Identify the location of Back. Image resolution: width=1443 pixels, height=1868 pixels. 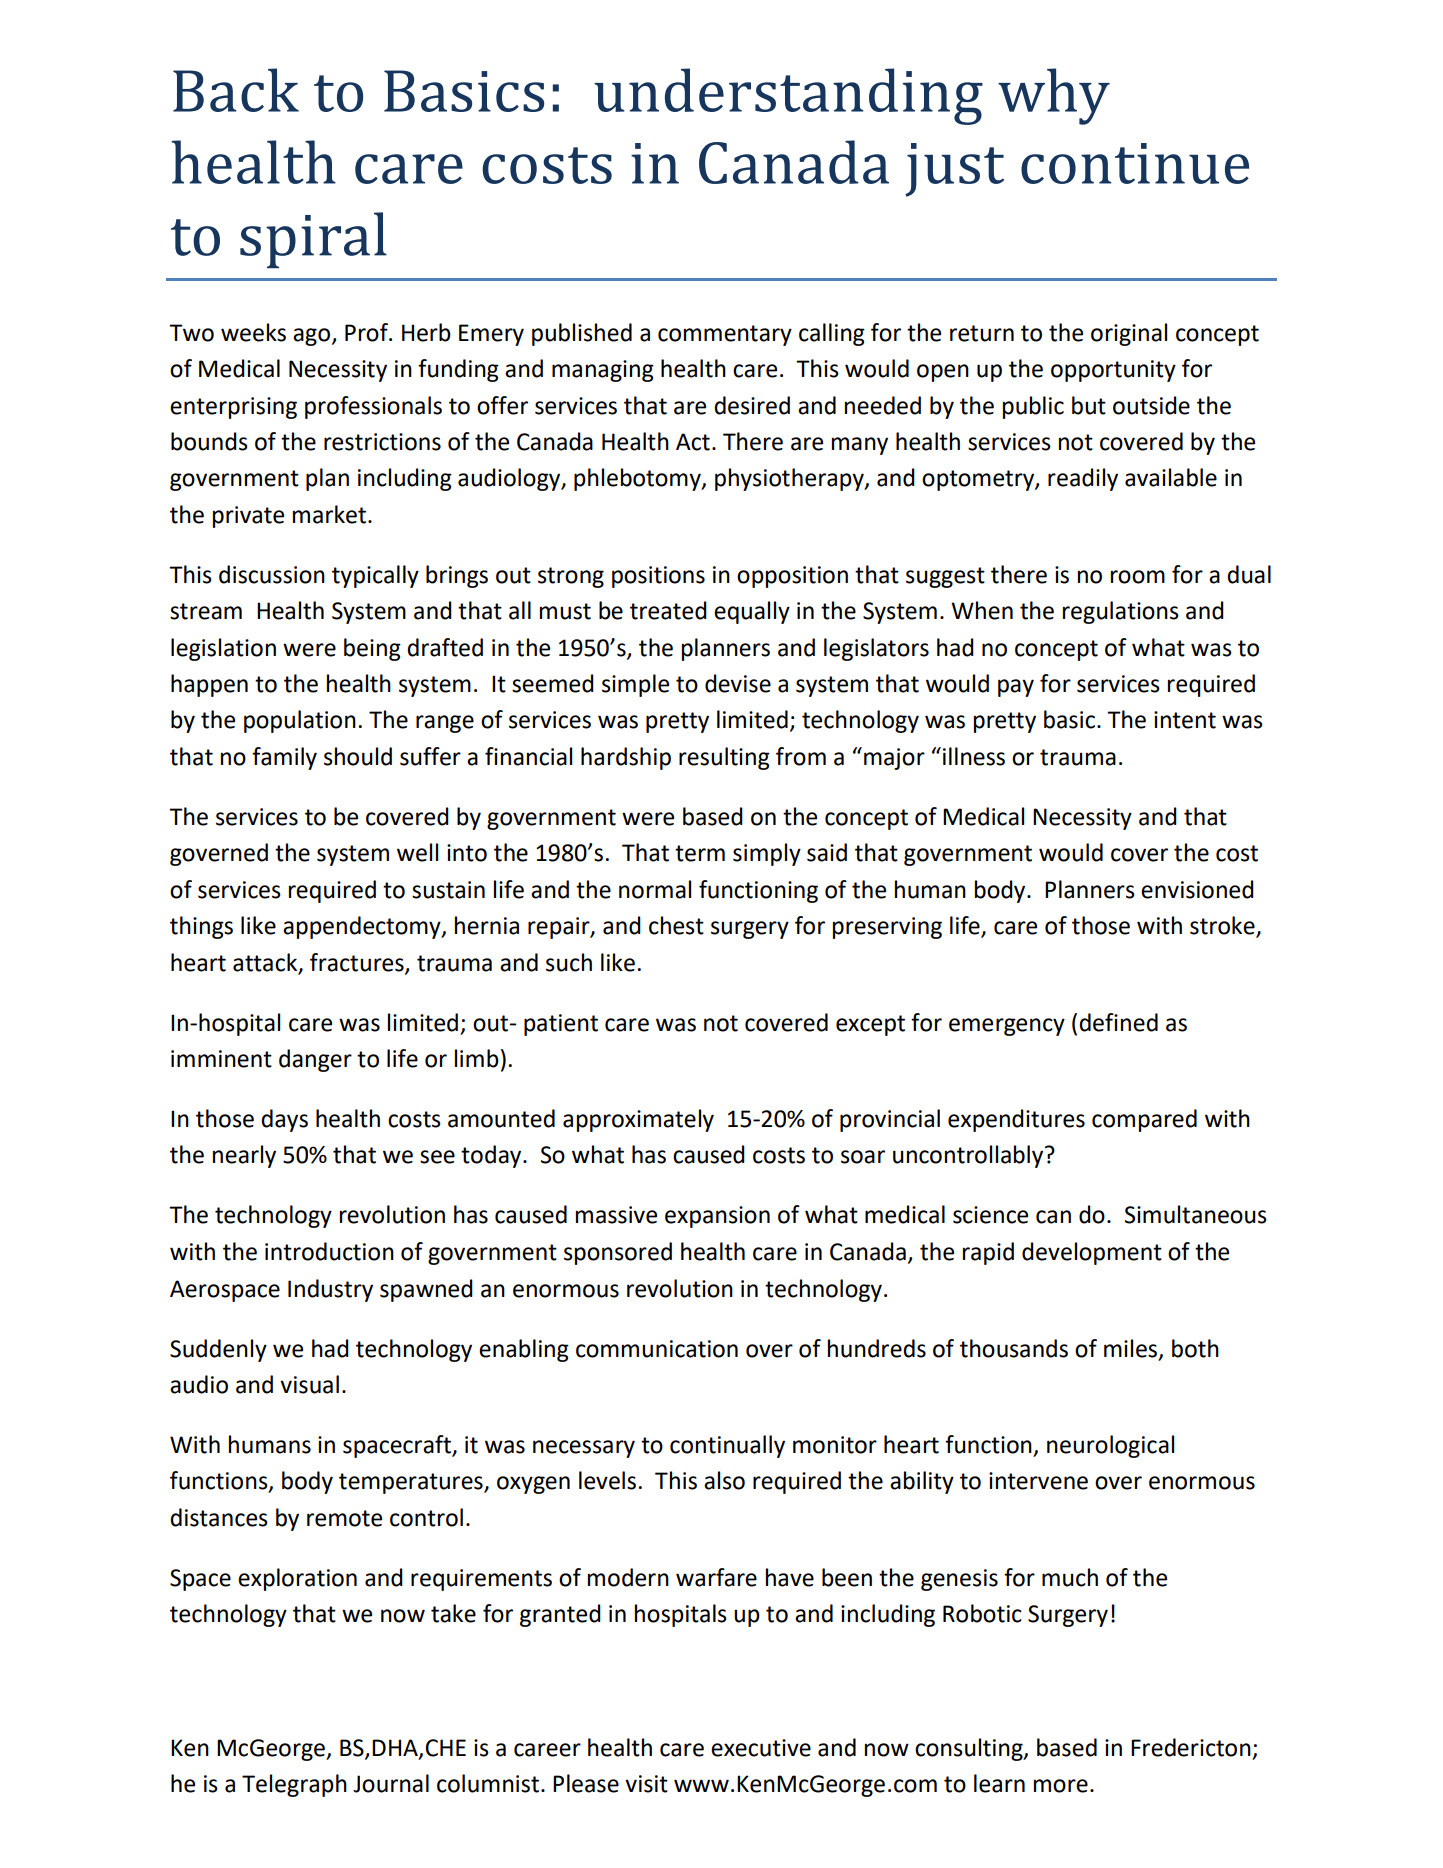
(236, 90).
